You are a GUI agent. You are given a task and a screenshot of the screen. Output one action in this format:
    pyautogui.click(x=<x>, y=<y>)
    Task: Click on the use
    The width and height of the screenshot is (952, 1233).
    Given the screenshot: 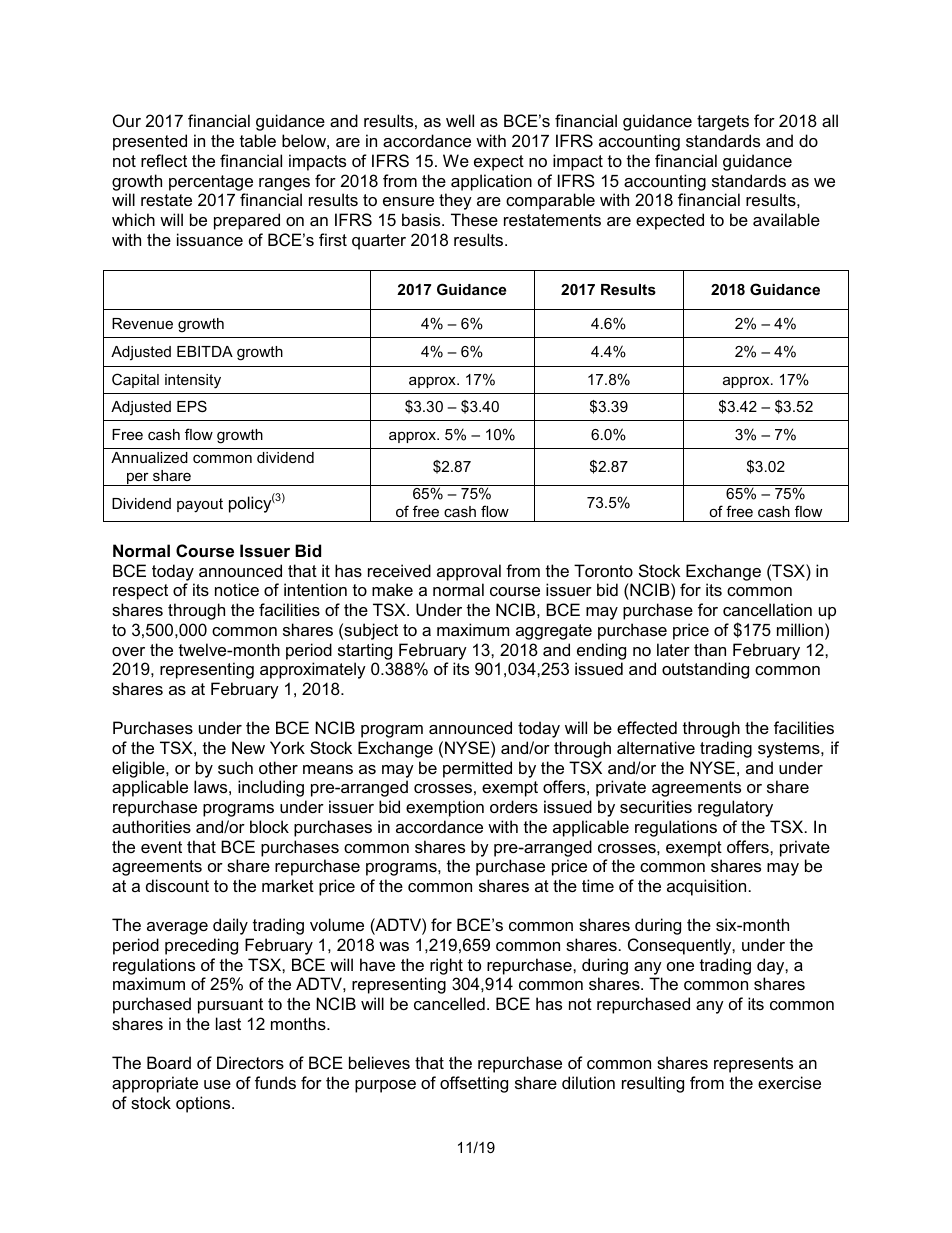 What is the action you would take?
    pyautogui.click(x=217, y=1084)
